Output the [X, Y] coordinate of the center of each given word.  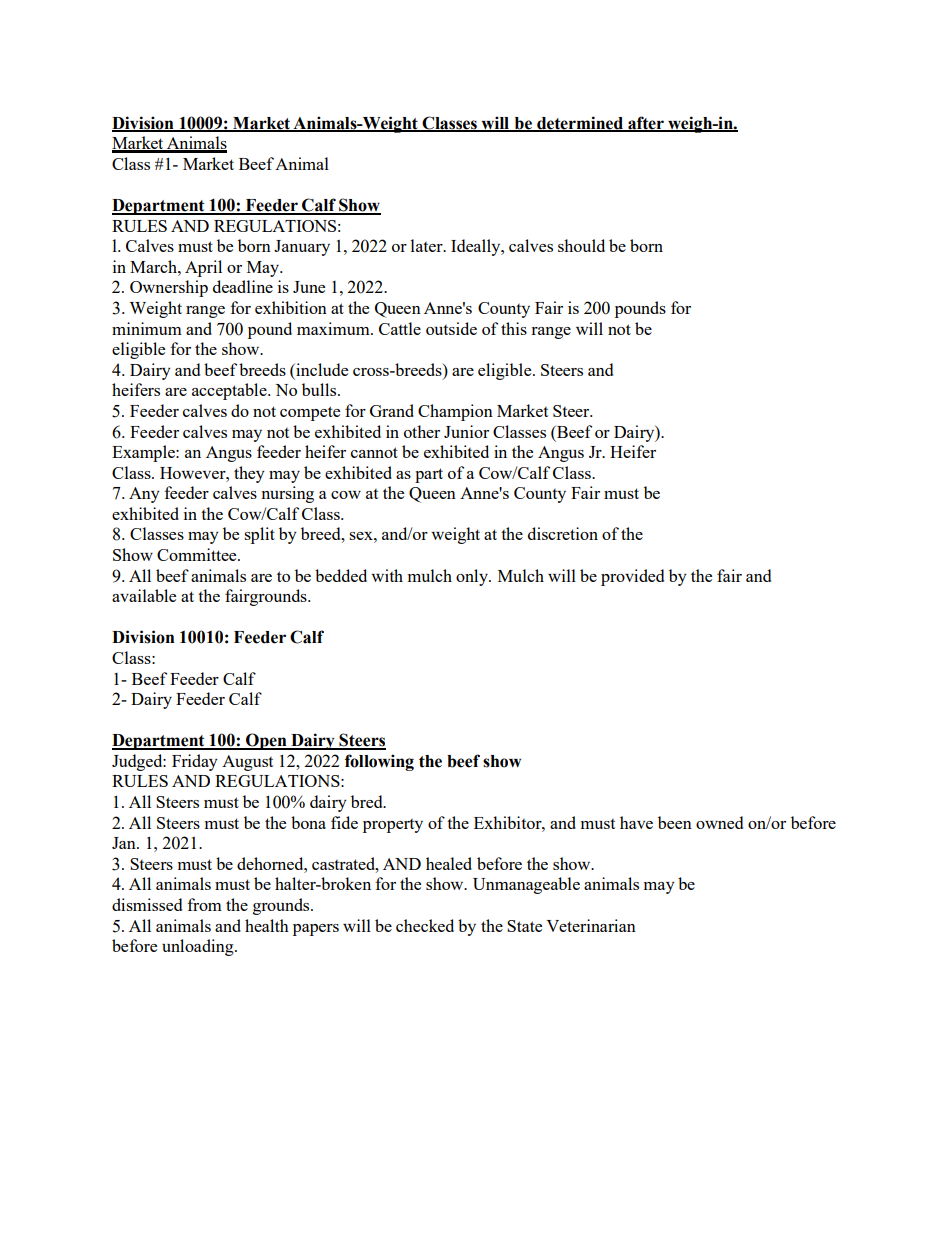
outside [451, 328]
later [428, 245]
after [646, 123]
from [205, 904]
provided [632, 577]
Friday [195, 762]
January [302, 248]
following [379, 762]
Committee [198, 554]
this [514, 328]
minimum [147, 328]
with [387, 575]
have [636, 822]
